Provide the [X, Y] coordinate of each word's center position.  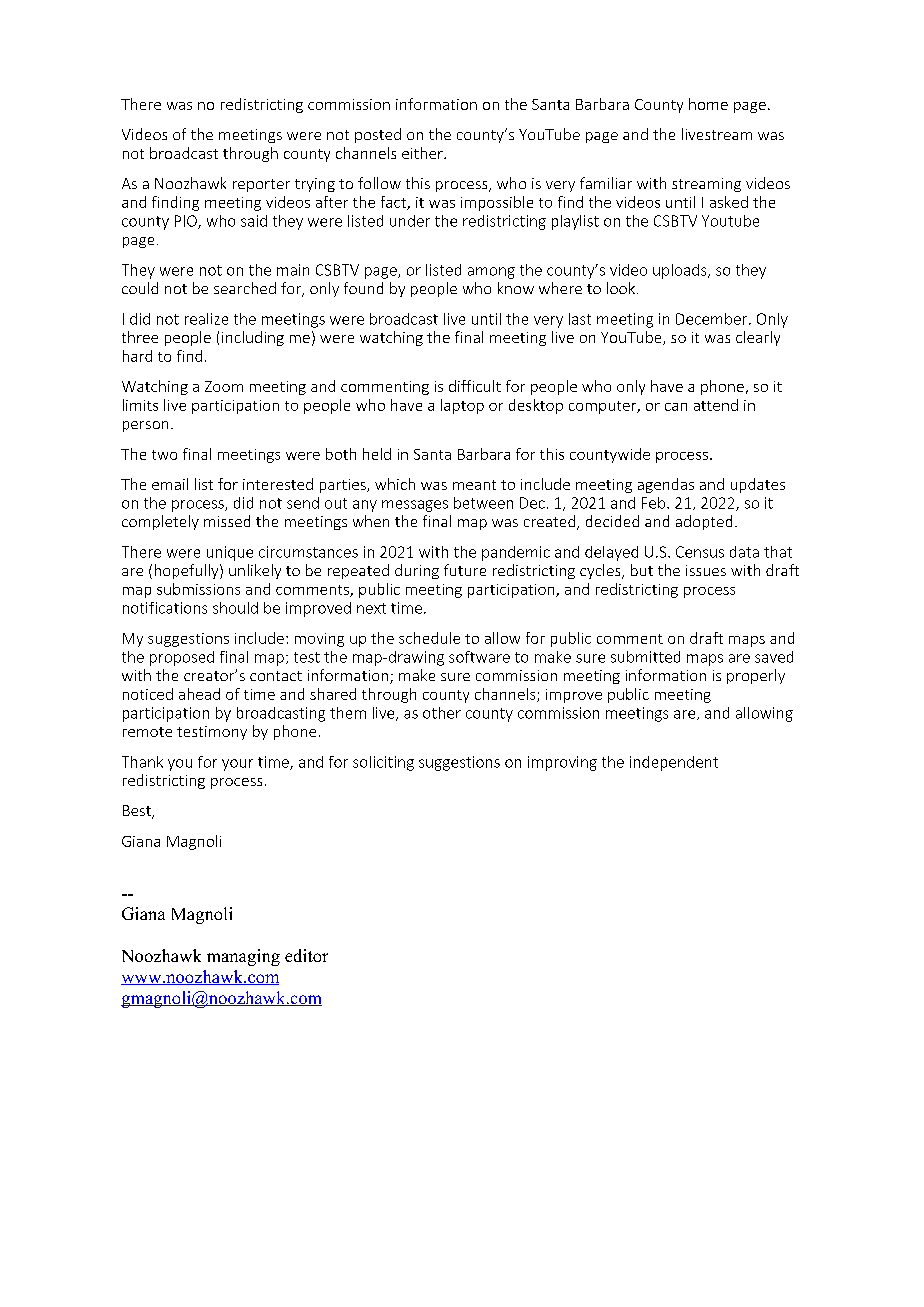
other [442, 713]
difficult [475, 386]
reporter [261, 185]
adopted [704, 522]
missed [227, 521]
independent [674, 763]
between [483, 503]
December [713, 319]
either [423, 153]
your [237, 765]
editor [306, 955]
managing [243, 957]
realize [206, 319]
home [708, 104]
